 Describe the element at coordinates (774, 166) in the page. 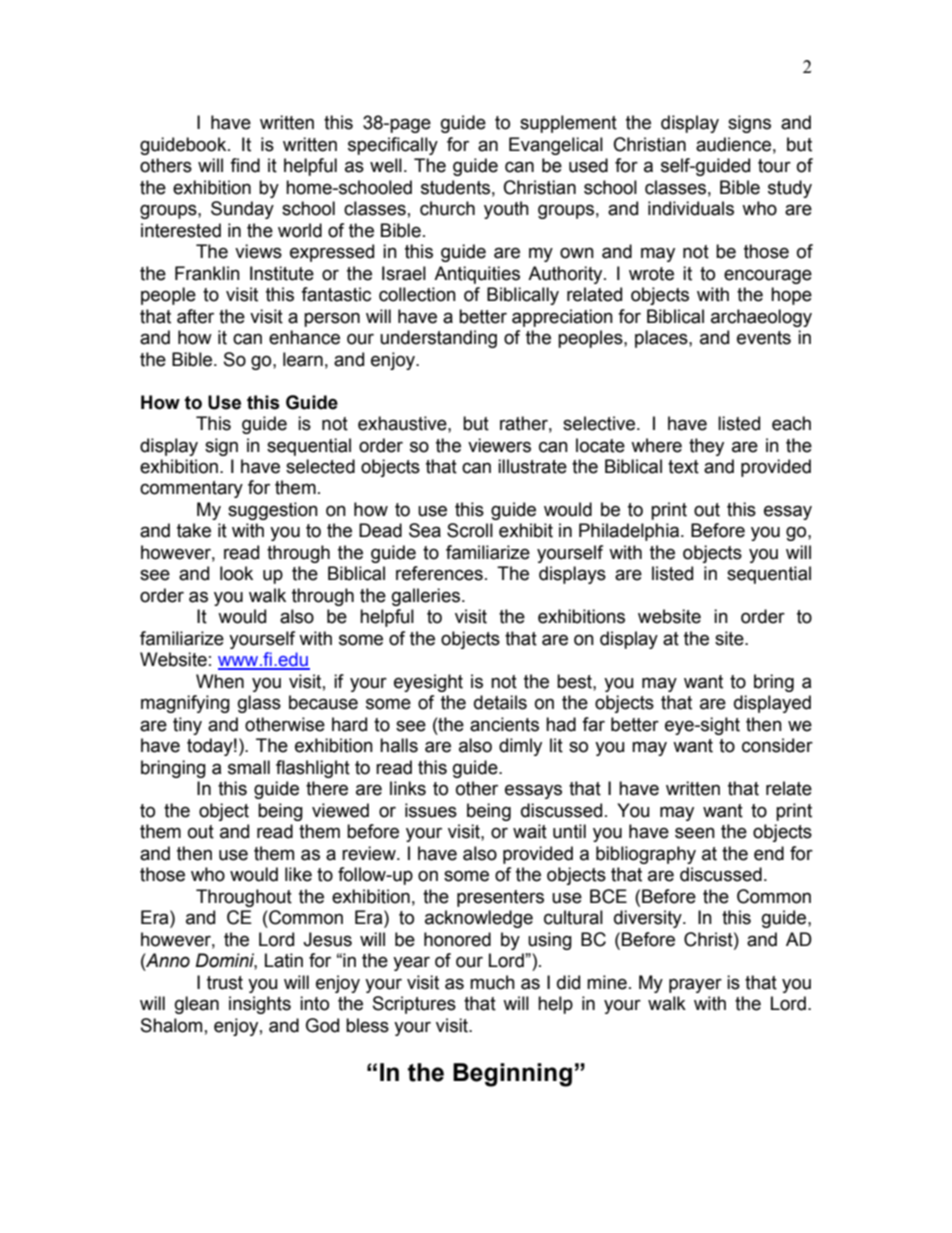

I see `tour` at that location.
